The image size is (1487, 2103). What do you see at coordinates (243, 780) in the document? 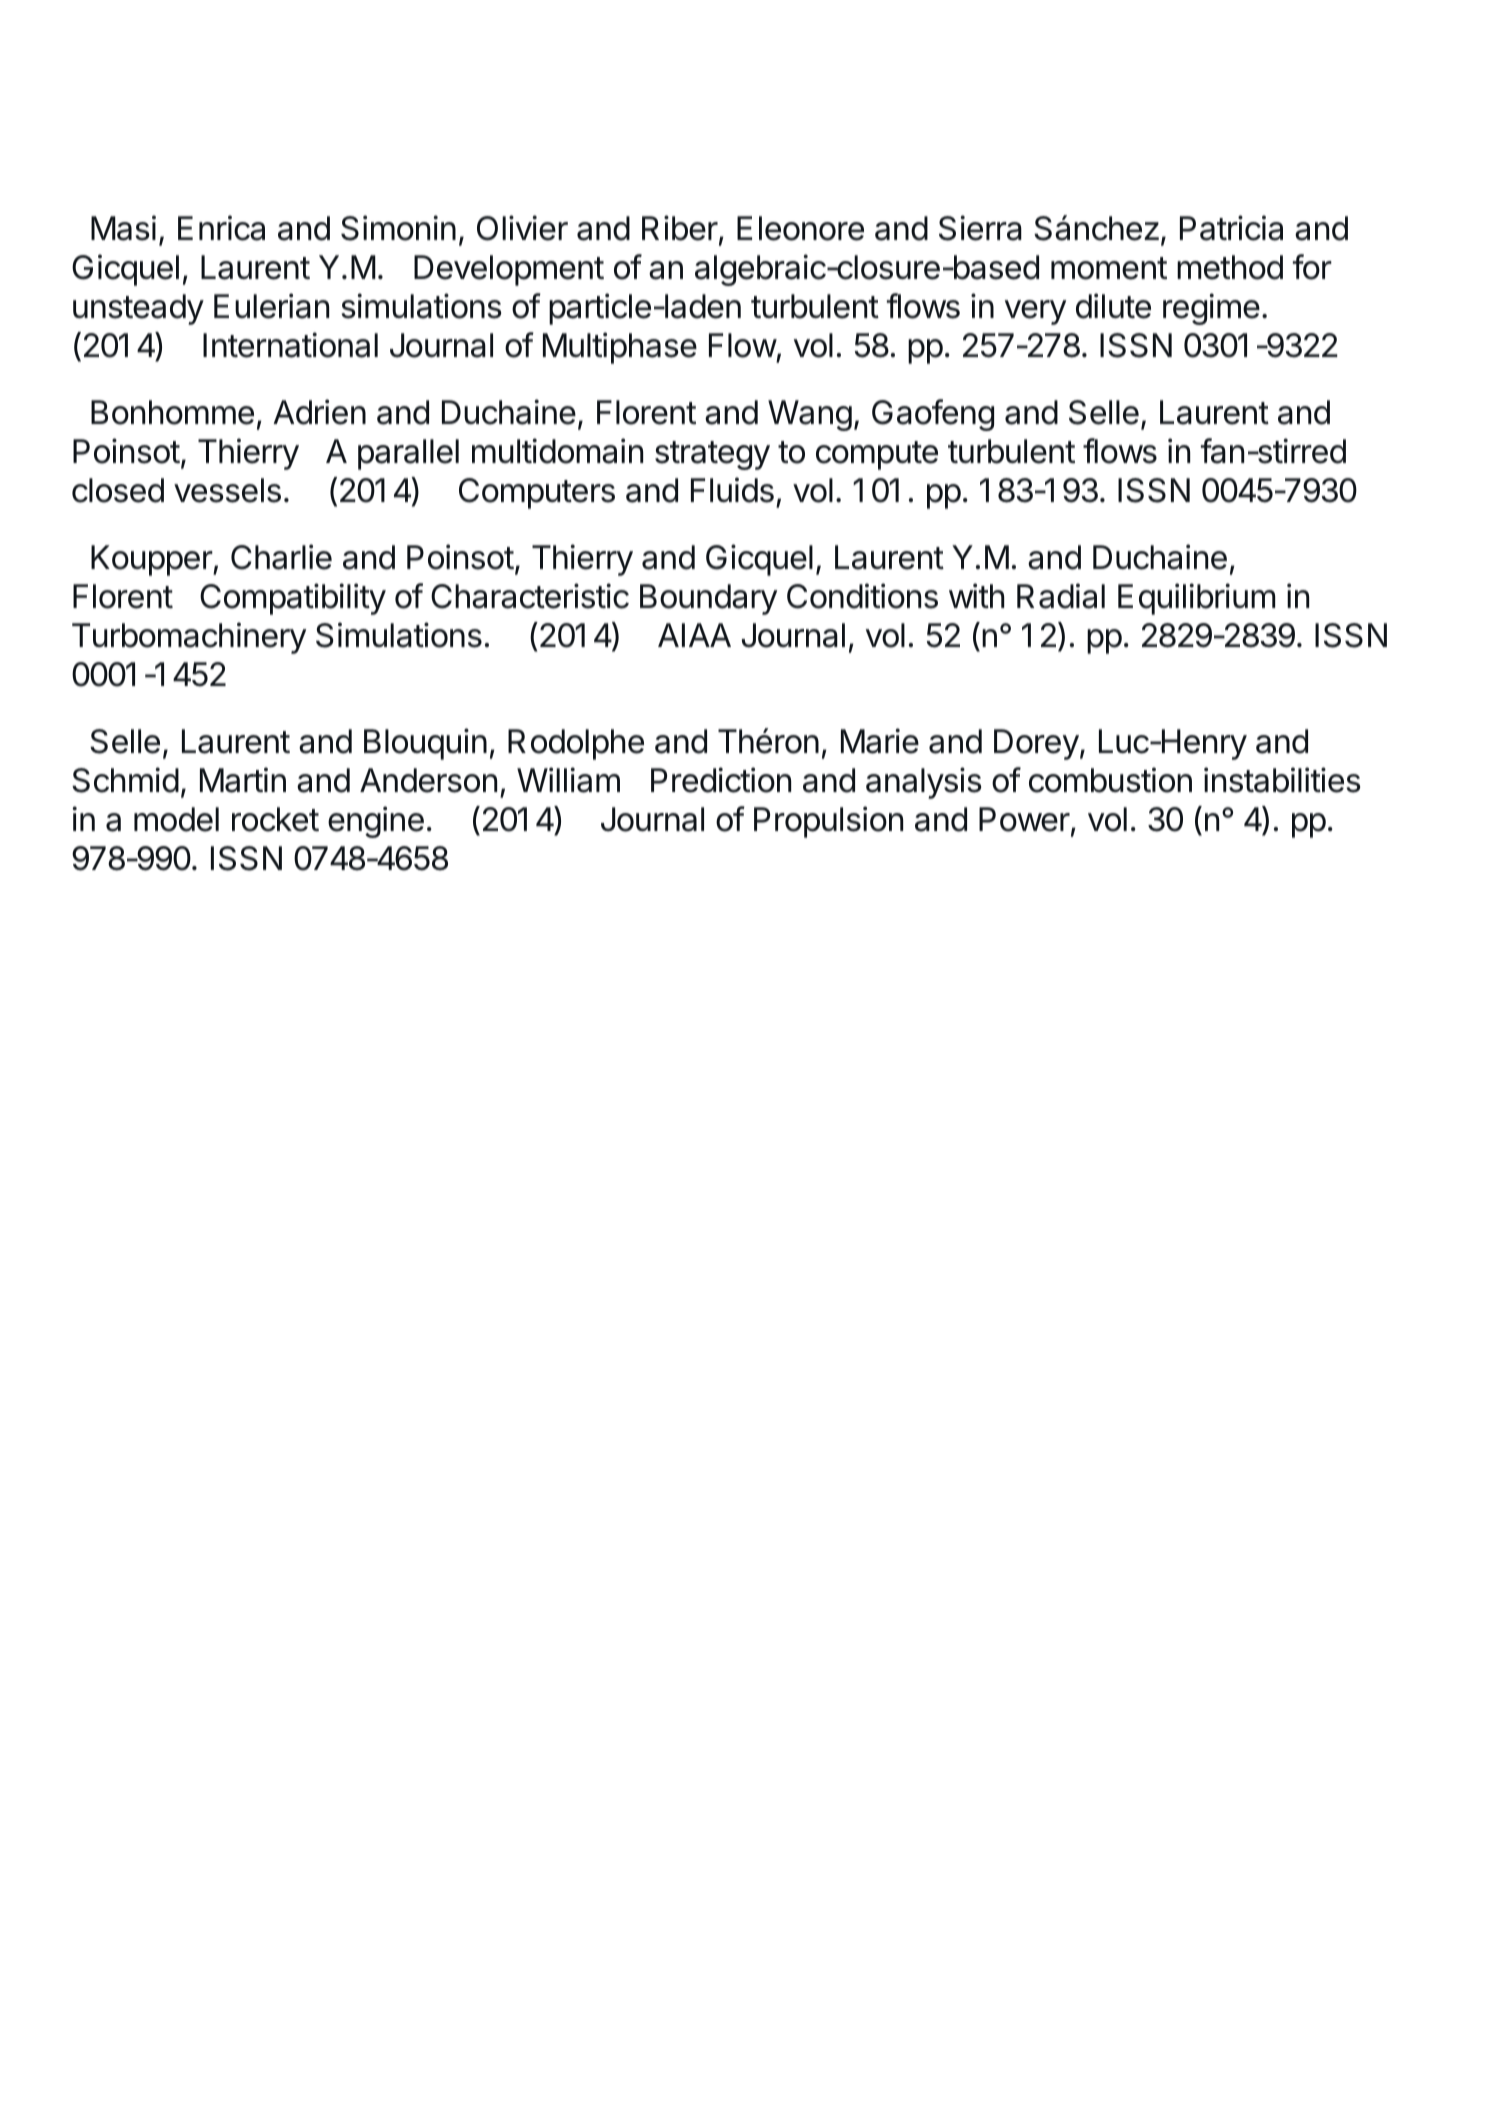
I see `Martin` at bounding box center [243, 780].
